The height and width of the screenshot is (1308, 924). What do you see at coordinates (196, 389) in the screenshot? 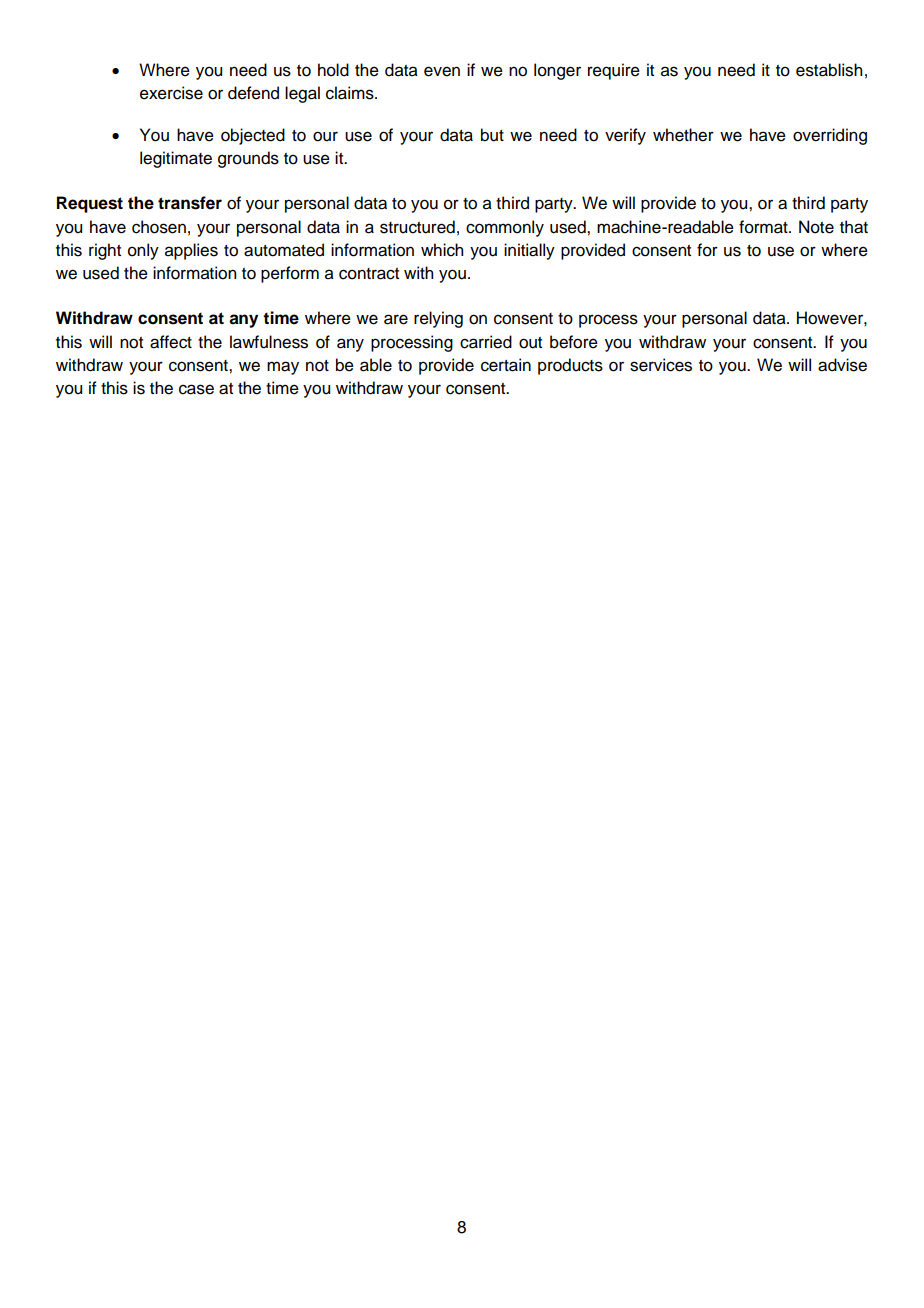
I see `case` at bounding box center [196, 389].
